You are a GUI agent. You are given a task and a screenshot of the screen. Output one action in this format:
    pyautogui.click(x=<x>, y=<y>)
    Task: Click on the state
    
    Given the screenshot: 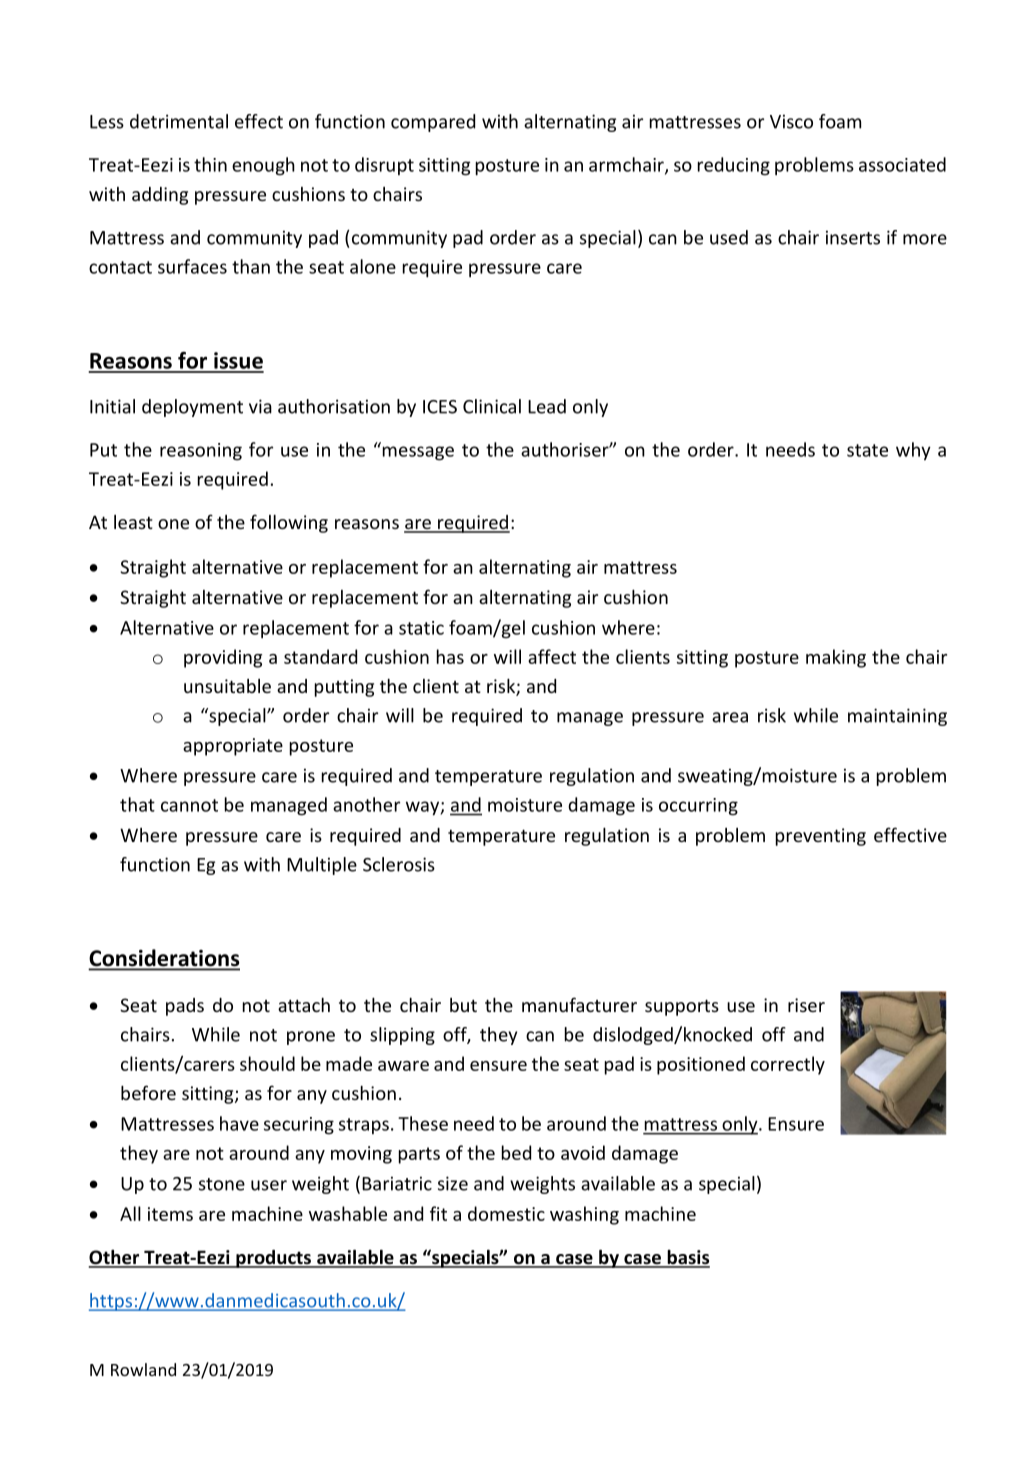 What is the action you would take?
    pyautogui.click(x=867, y=450)
